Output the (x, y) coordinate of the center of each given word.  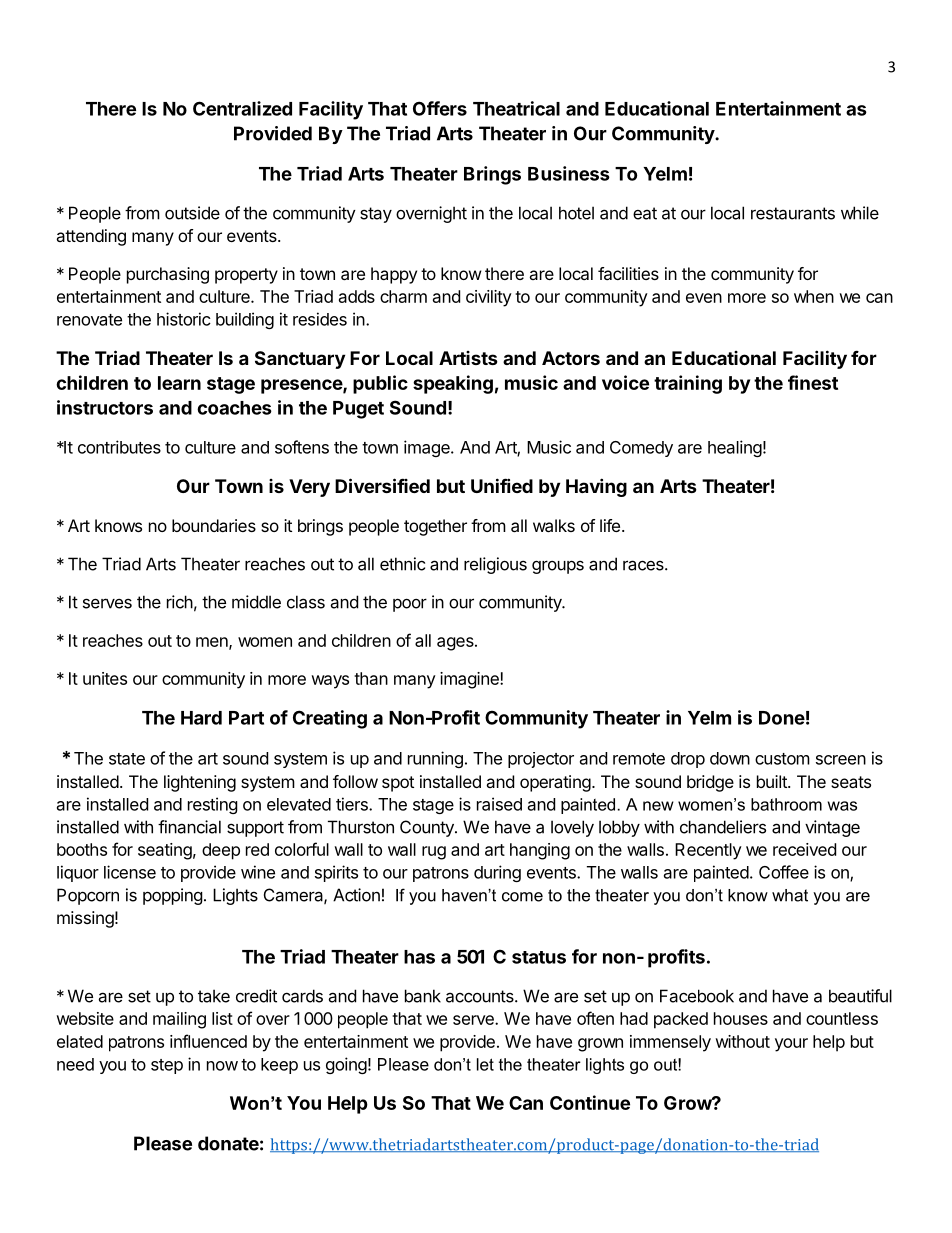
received (804, 849)
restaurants (793, 213)
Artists (468, 358)
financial (189, 827)
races (644, 565)
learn (179, 383)
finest (813, 382)
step (167, 1066)
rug (434, 853)
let (485, 1064)
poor (410, 605)
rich (180, 602)
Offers (440, 108)
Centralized (242, 108)
